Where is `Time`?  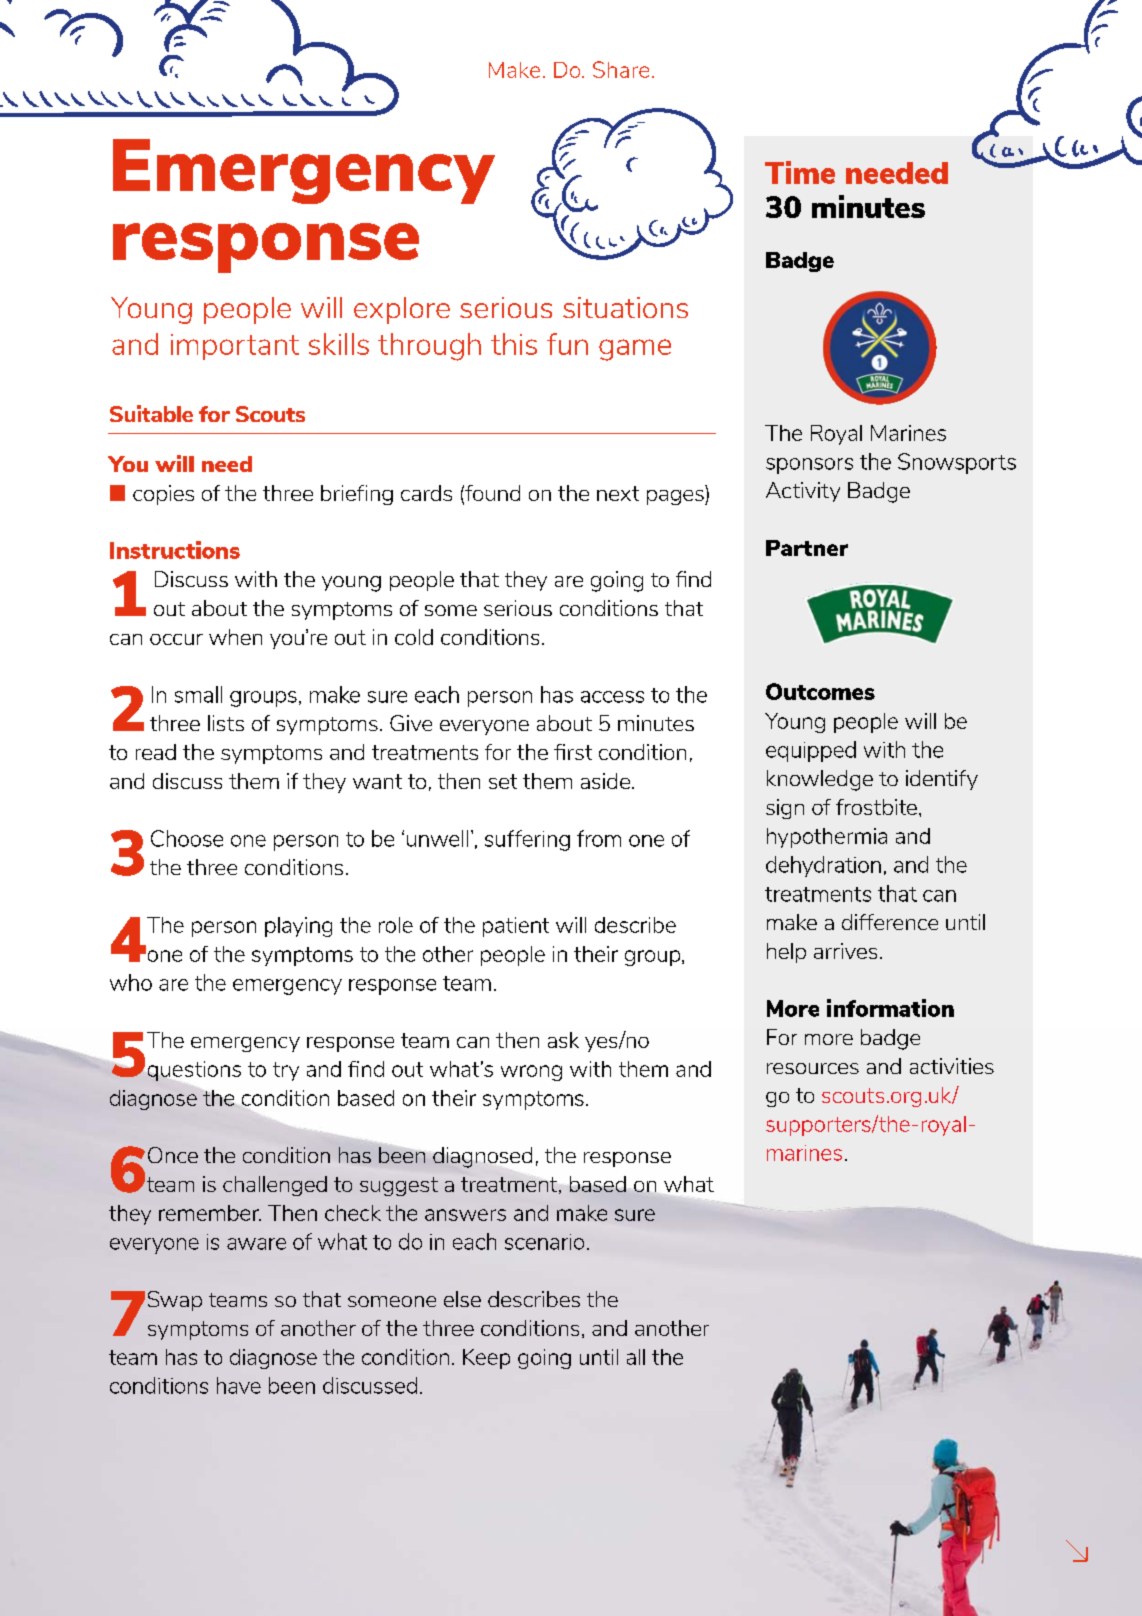
Time is located at coordinates (800, 172).
